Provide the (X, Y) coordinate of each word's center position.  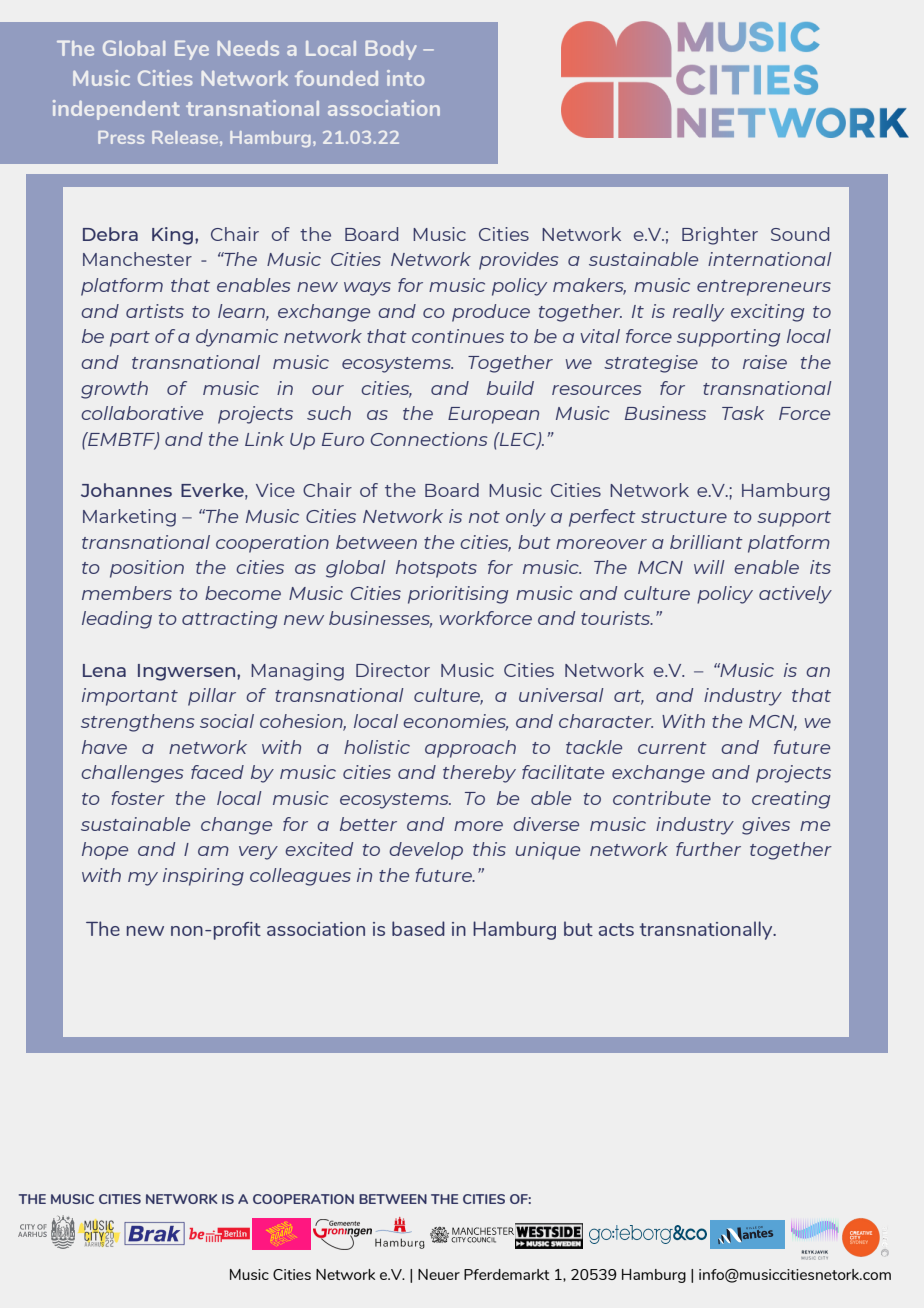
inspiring (203, 877)
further (708, 849)
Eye (192, 50)
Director (393, 670)
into (405, 78)
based (418, 928)
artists (155, 311)
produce (491, 313)
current (672, 748)
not (484, 517)
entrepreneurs (764, 288)
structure (684, 517)
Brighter (720, 236)
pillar (212, 697)
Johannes (126, 490)
